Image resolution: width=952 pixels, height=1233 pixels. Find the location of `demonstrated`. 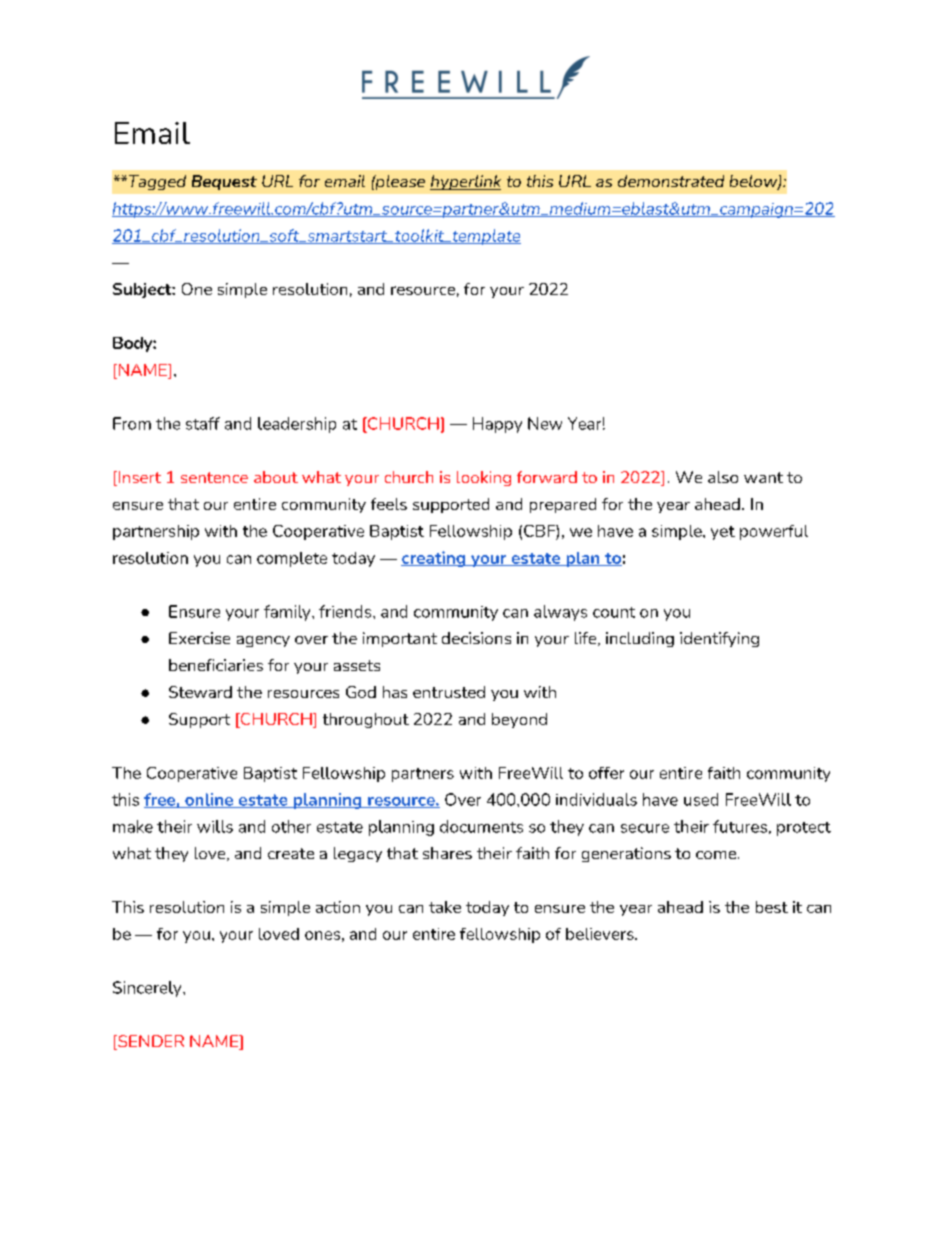

demonstrated is located at coordinates (671, 181).
